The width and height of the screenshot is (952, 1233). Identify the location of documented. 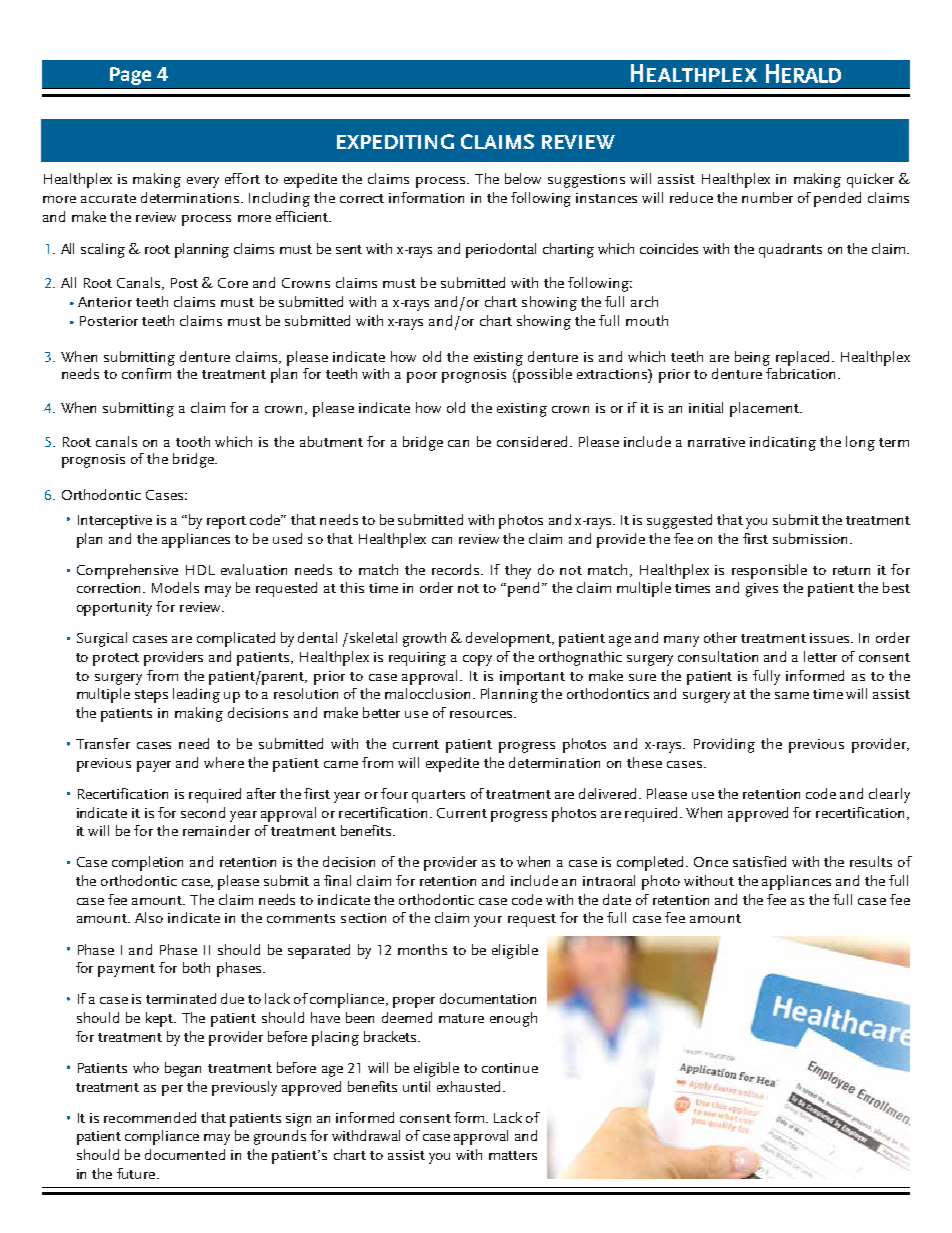
(185, 1154).
